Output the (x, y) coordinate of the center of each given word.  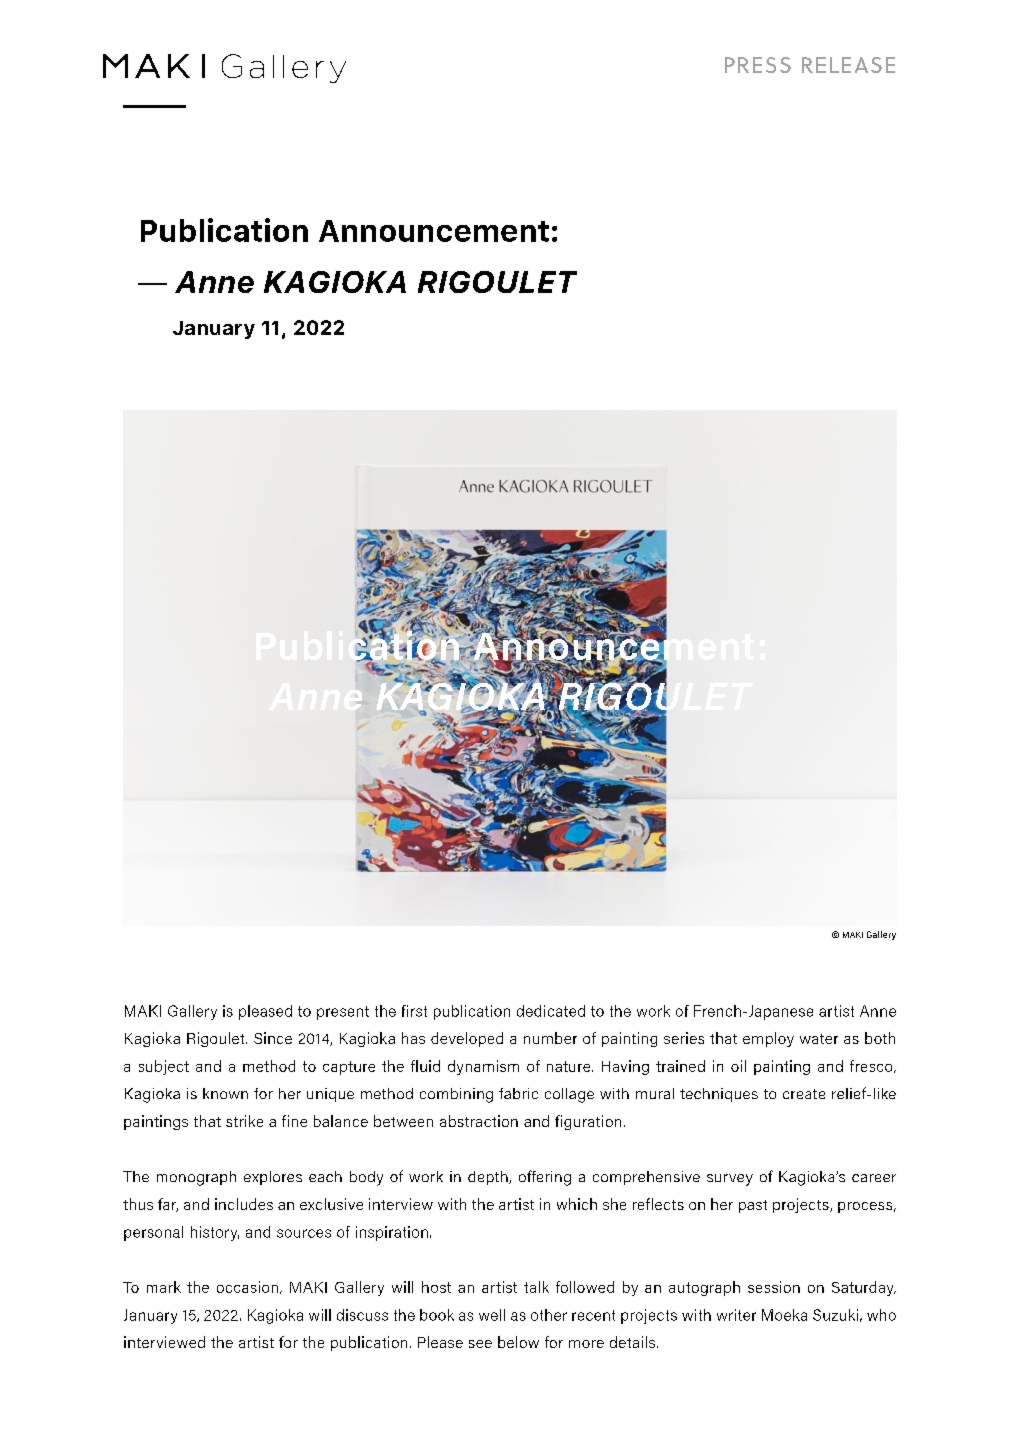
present (343, 1013)
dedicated (551, 1011)
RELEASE (848, 65)
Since (273, 1038)
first (414, 1011)
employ (768, 1039)
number (550, 1038)
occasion (247, 1287)
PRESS (758, 65)
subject (164, 1067)
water (819, 1039)
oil (738, 1066)
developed (467, 1039)
